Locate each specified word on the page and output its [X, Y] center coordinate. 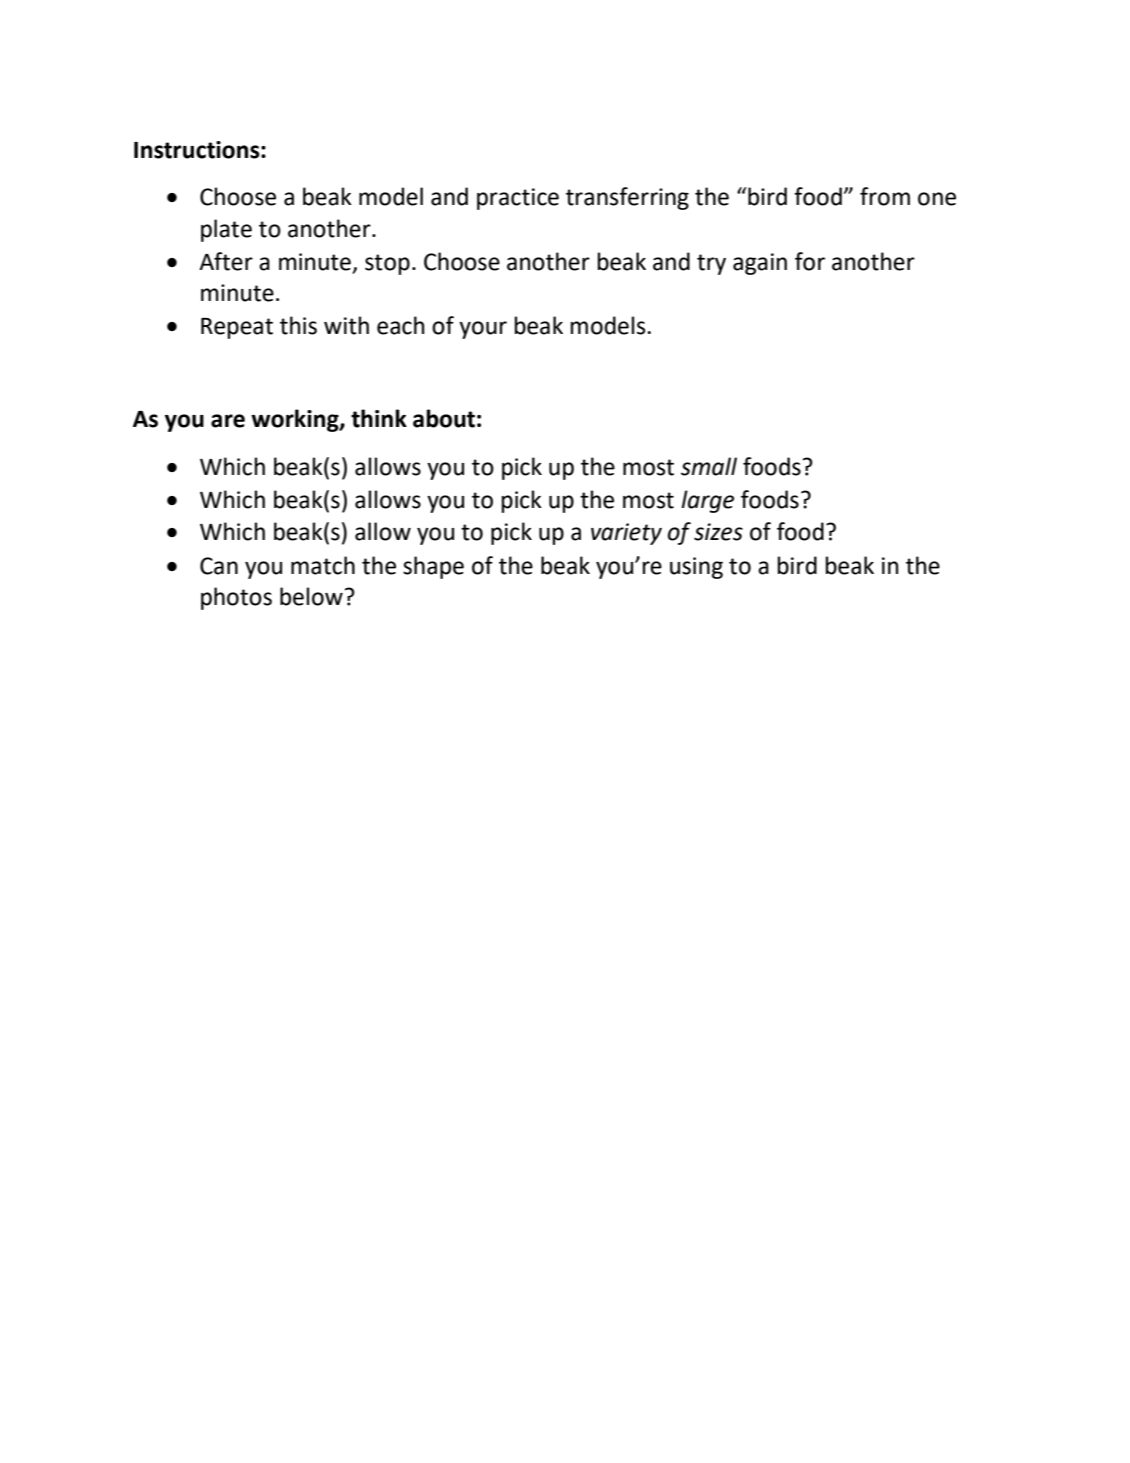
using [696, 568]
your [483, 330]
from [885, 196]
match [323, 565]
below [311, 596]
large [707, 501]
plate [226, 230]
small [709, 466]
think [379, 418]
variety [626, 534]
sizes [718, 532]
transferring [627, 198]
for [810, 261]
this [298, 325]
